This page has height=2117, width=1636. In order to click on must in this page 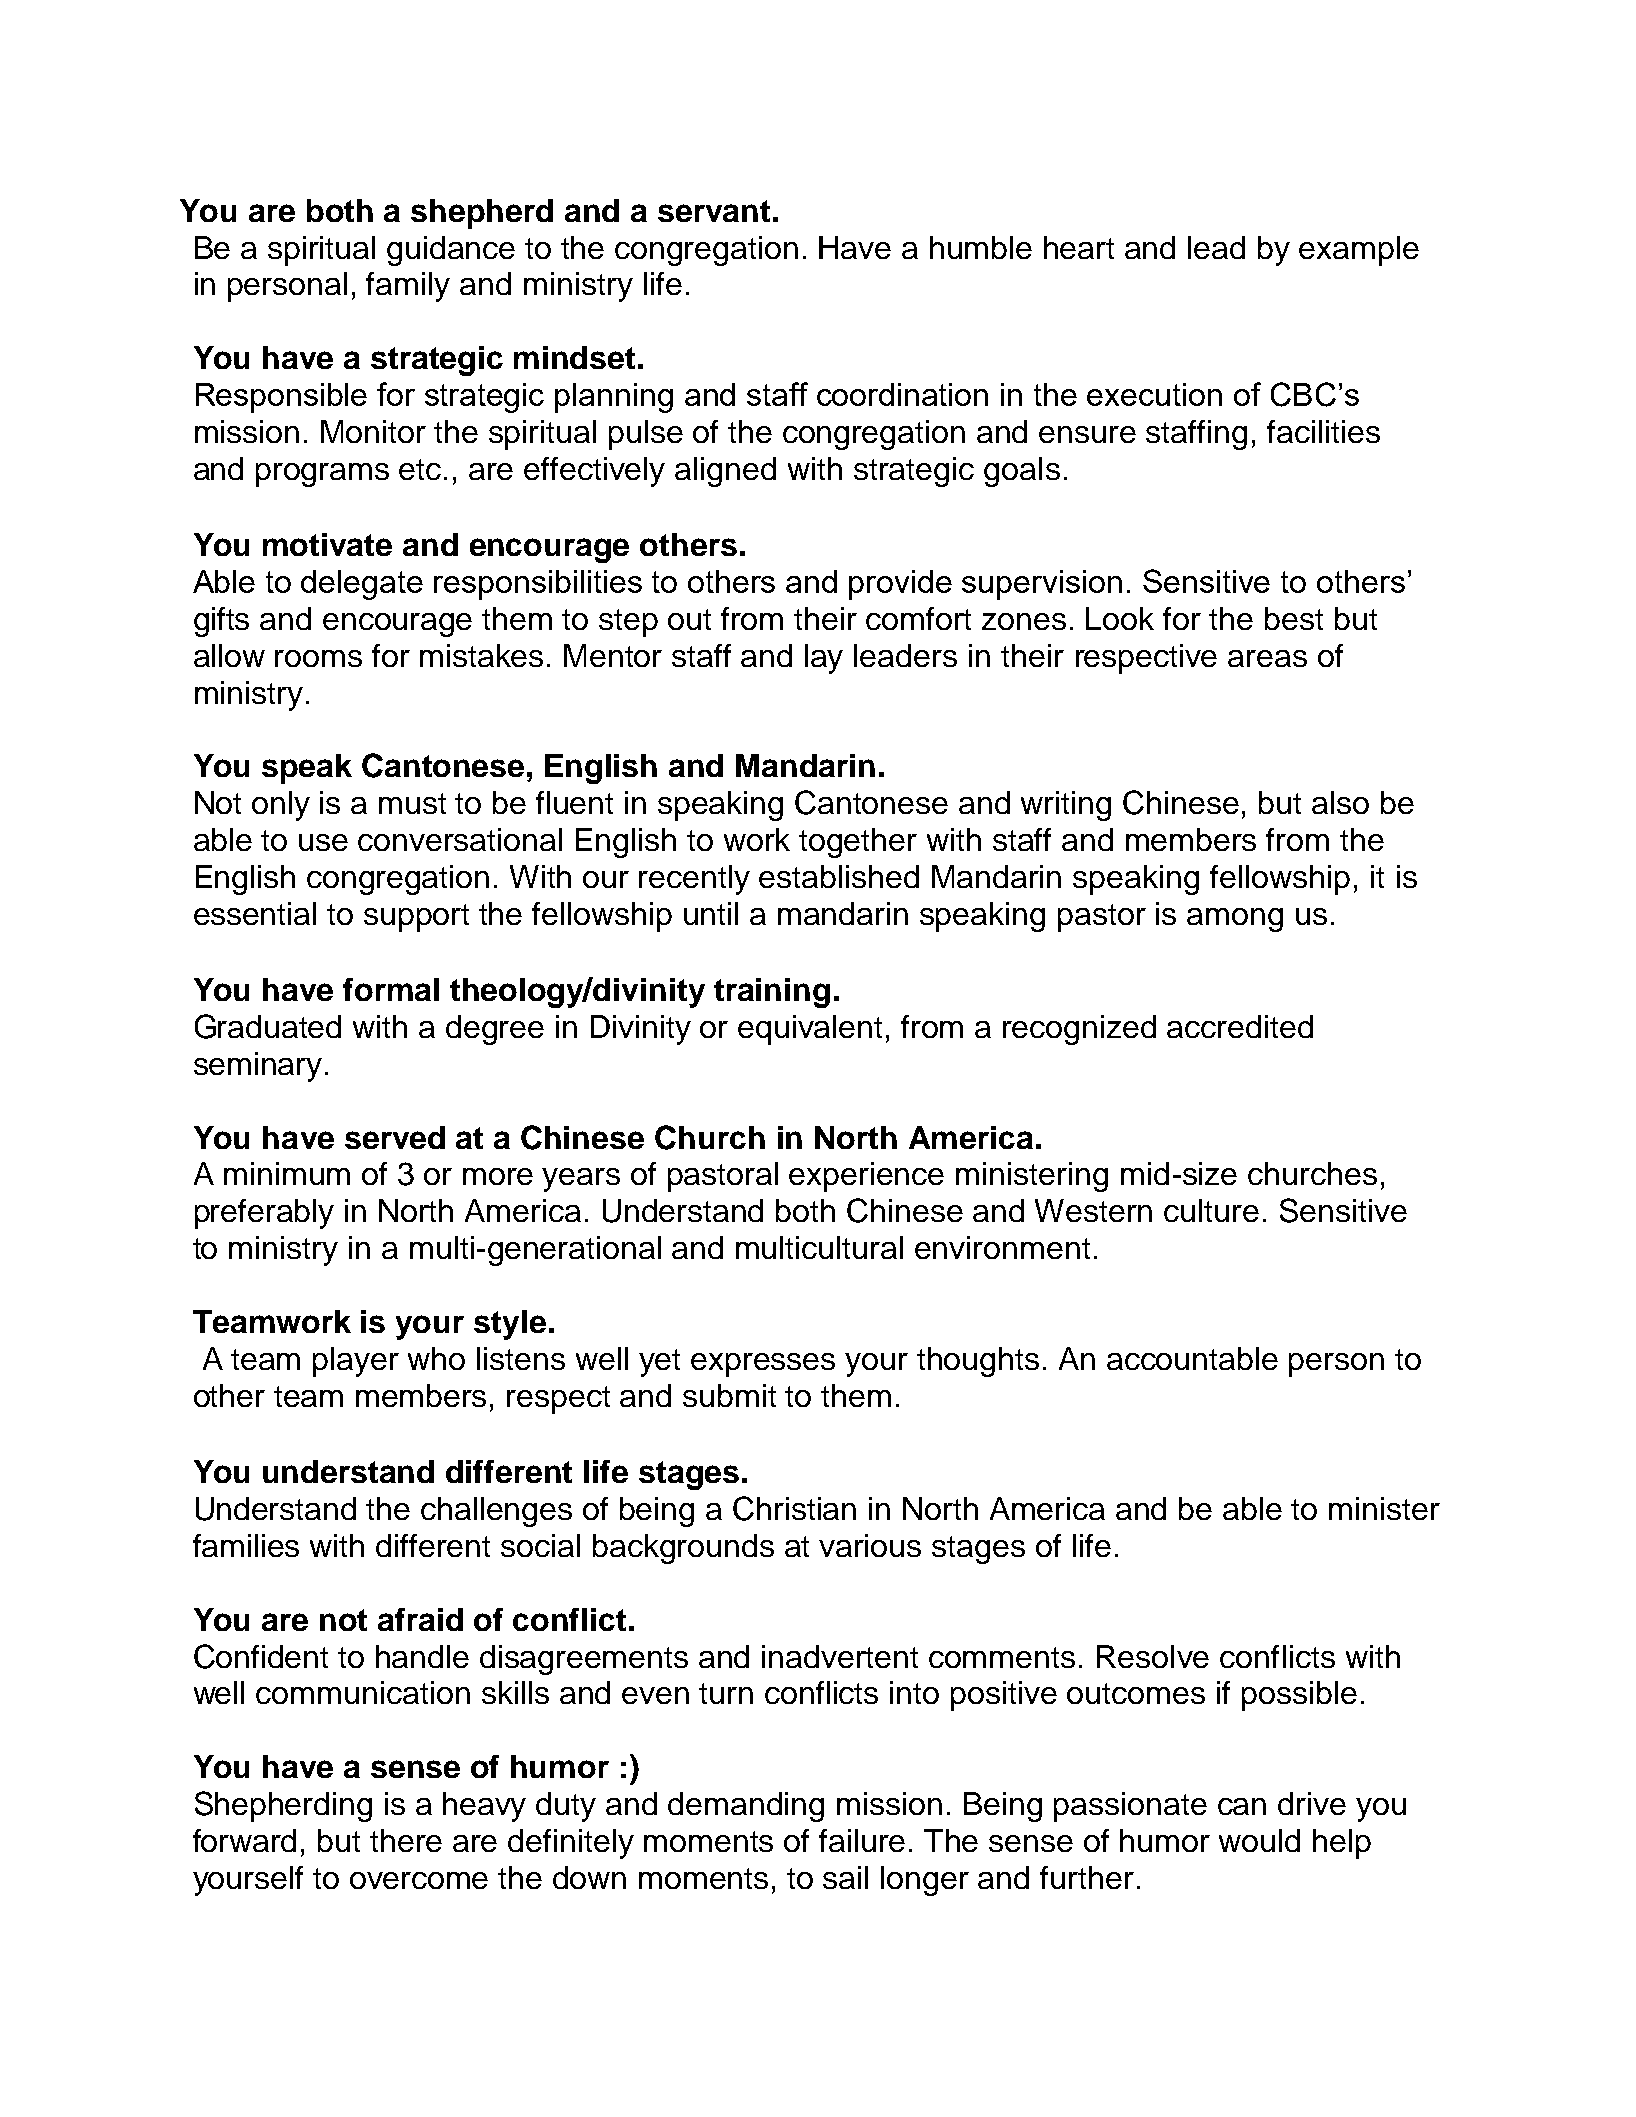, I will do `click(412, 803)`.
